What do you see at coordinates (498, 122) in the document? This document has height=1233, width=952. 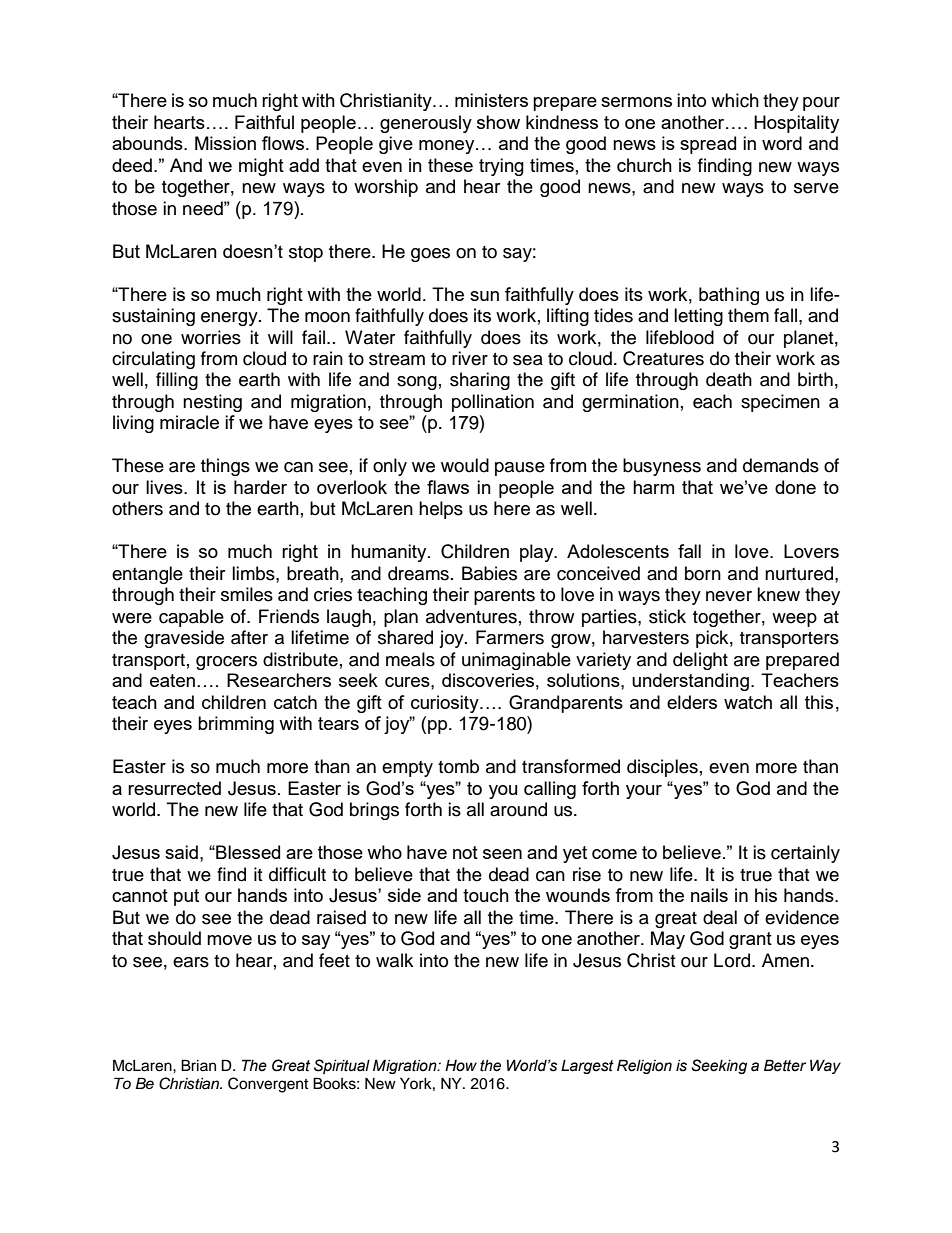 I see `show` at bounding box center [498, 122].
